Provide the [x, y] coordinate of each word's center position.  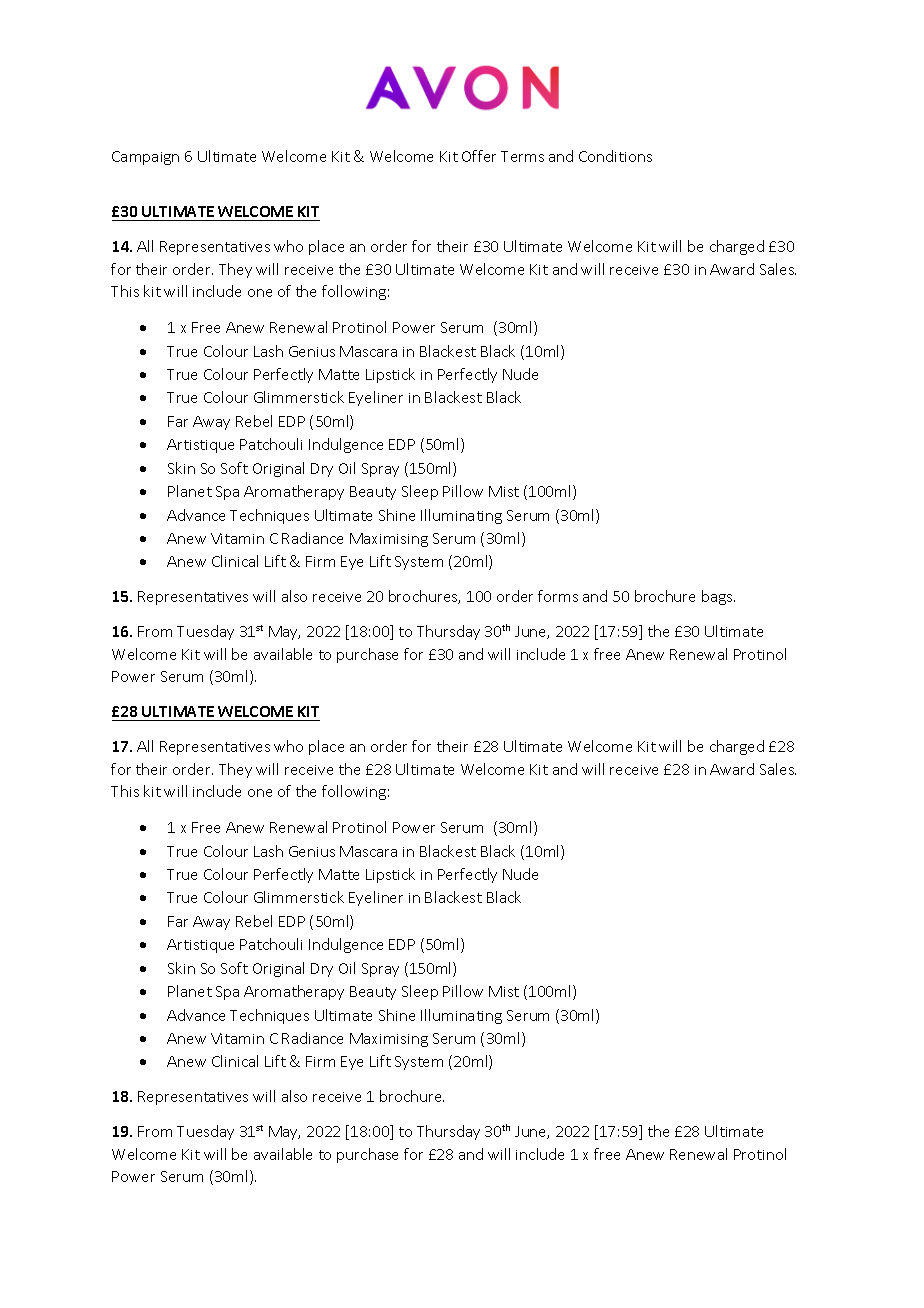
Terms [522, 156]
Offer [479, 156]
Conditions [615, 156]
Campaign [145, 158]
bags [718, 597]
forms [558, 596]
